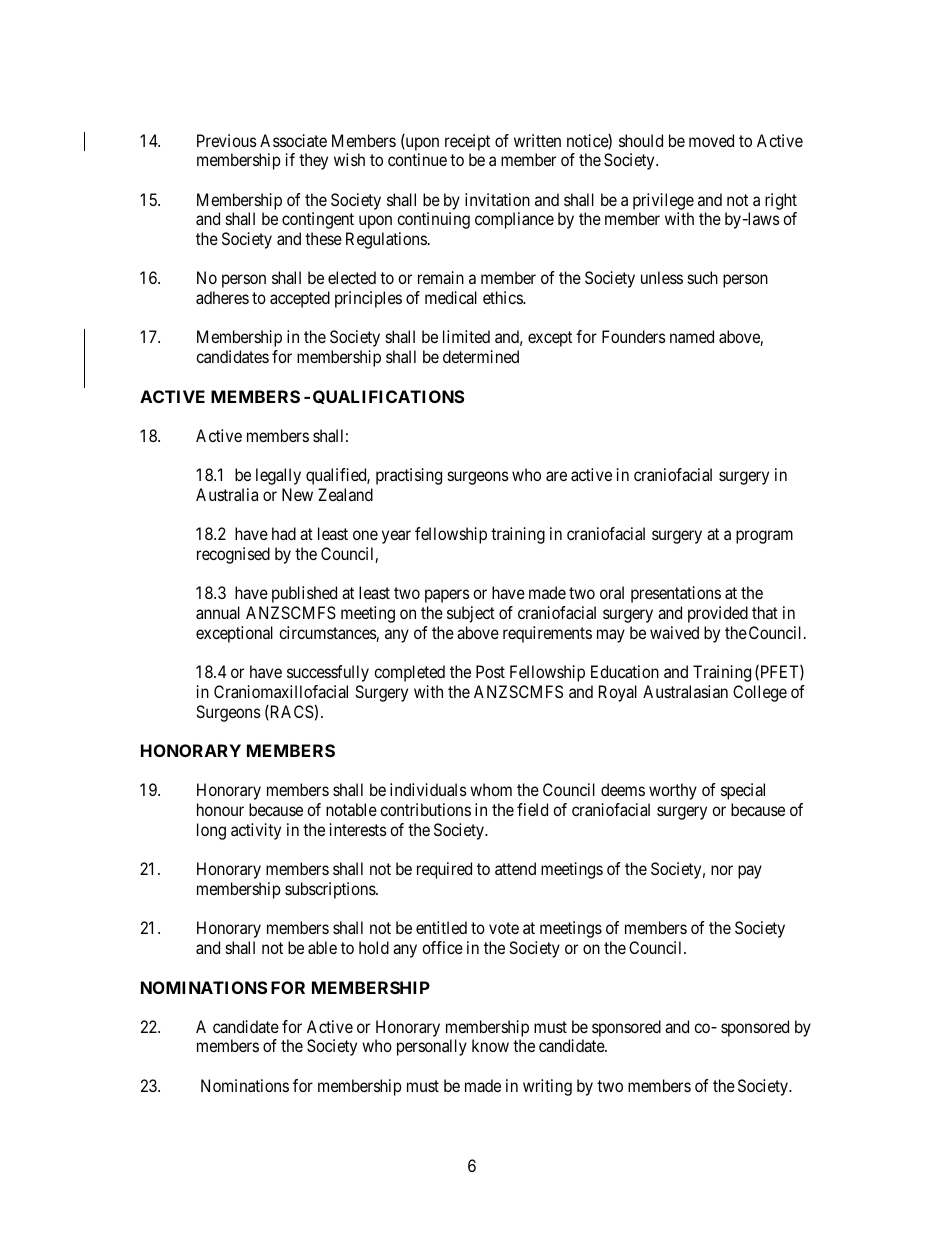 Image resolution: width=952 pixels, height=1233 pixels. What do you see at coordinates (313, 161) in the page?
I see `they` at bounding box center [313, 161].
